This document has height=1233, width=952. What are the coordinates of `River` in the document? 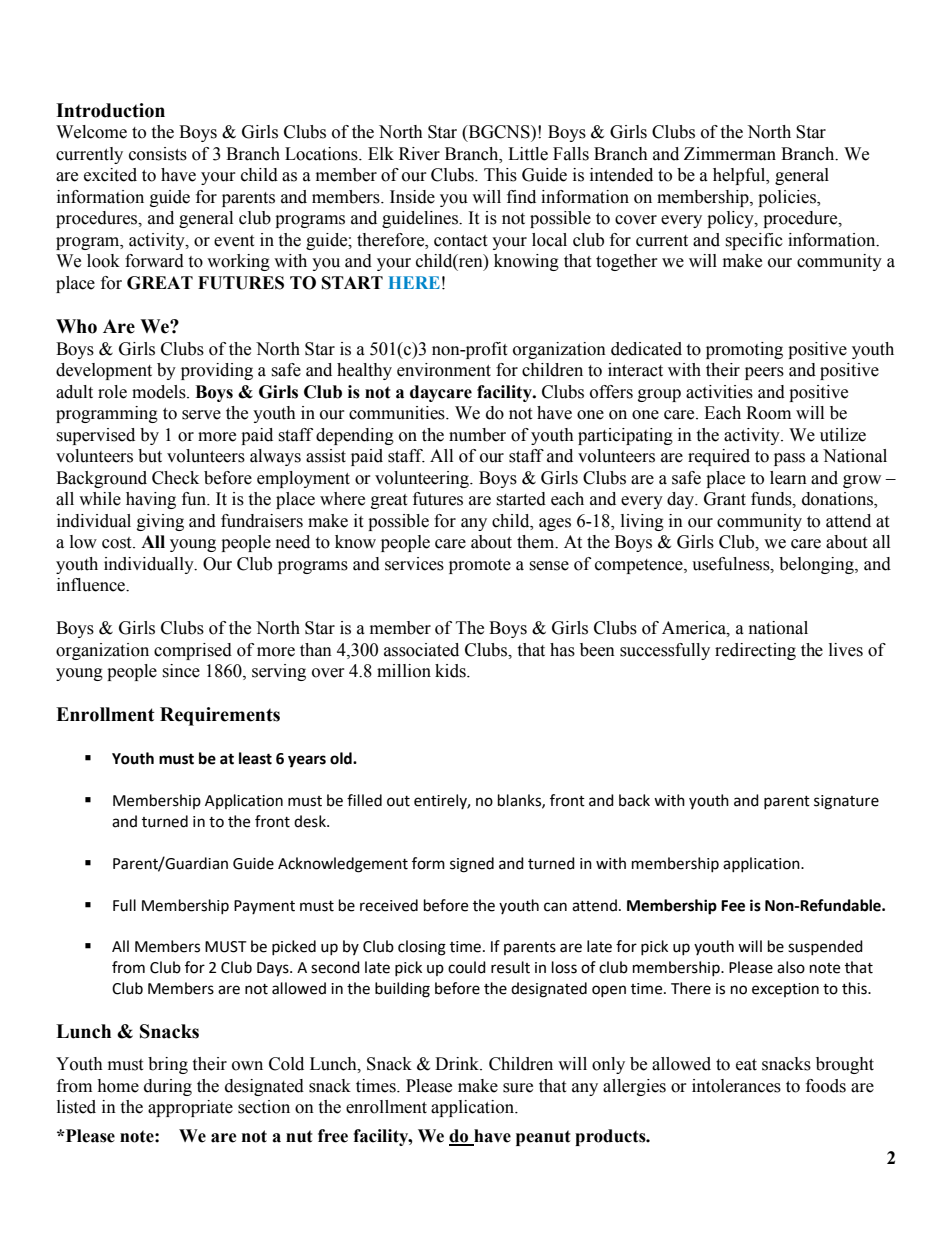 It's located at (419, 154).
